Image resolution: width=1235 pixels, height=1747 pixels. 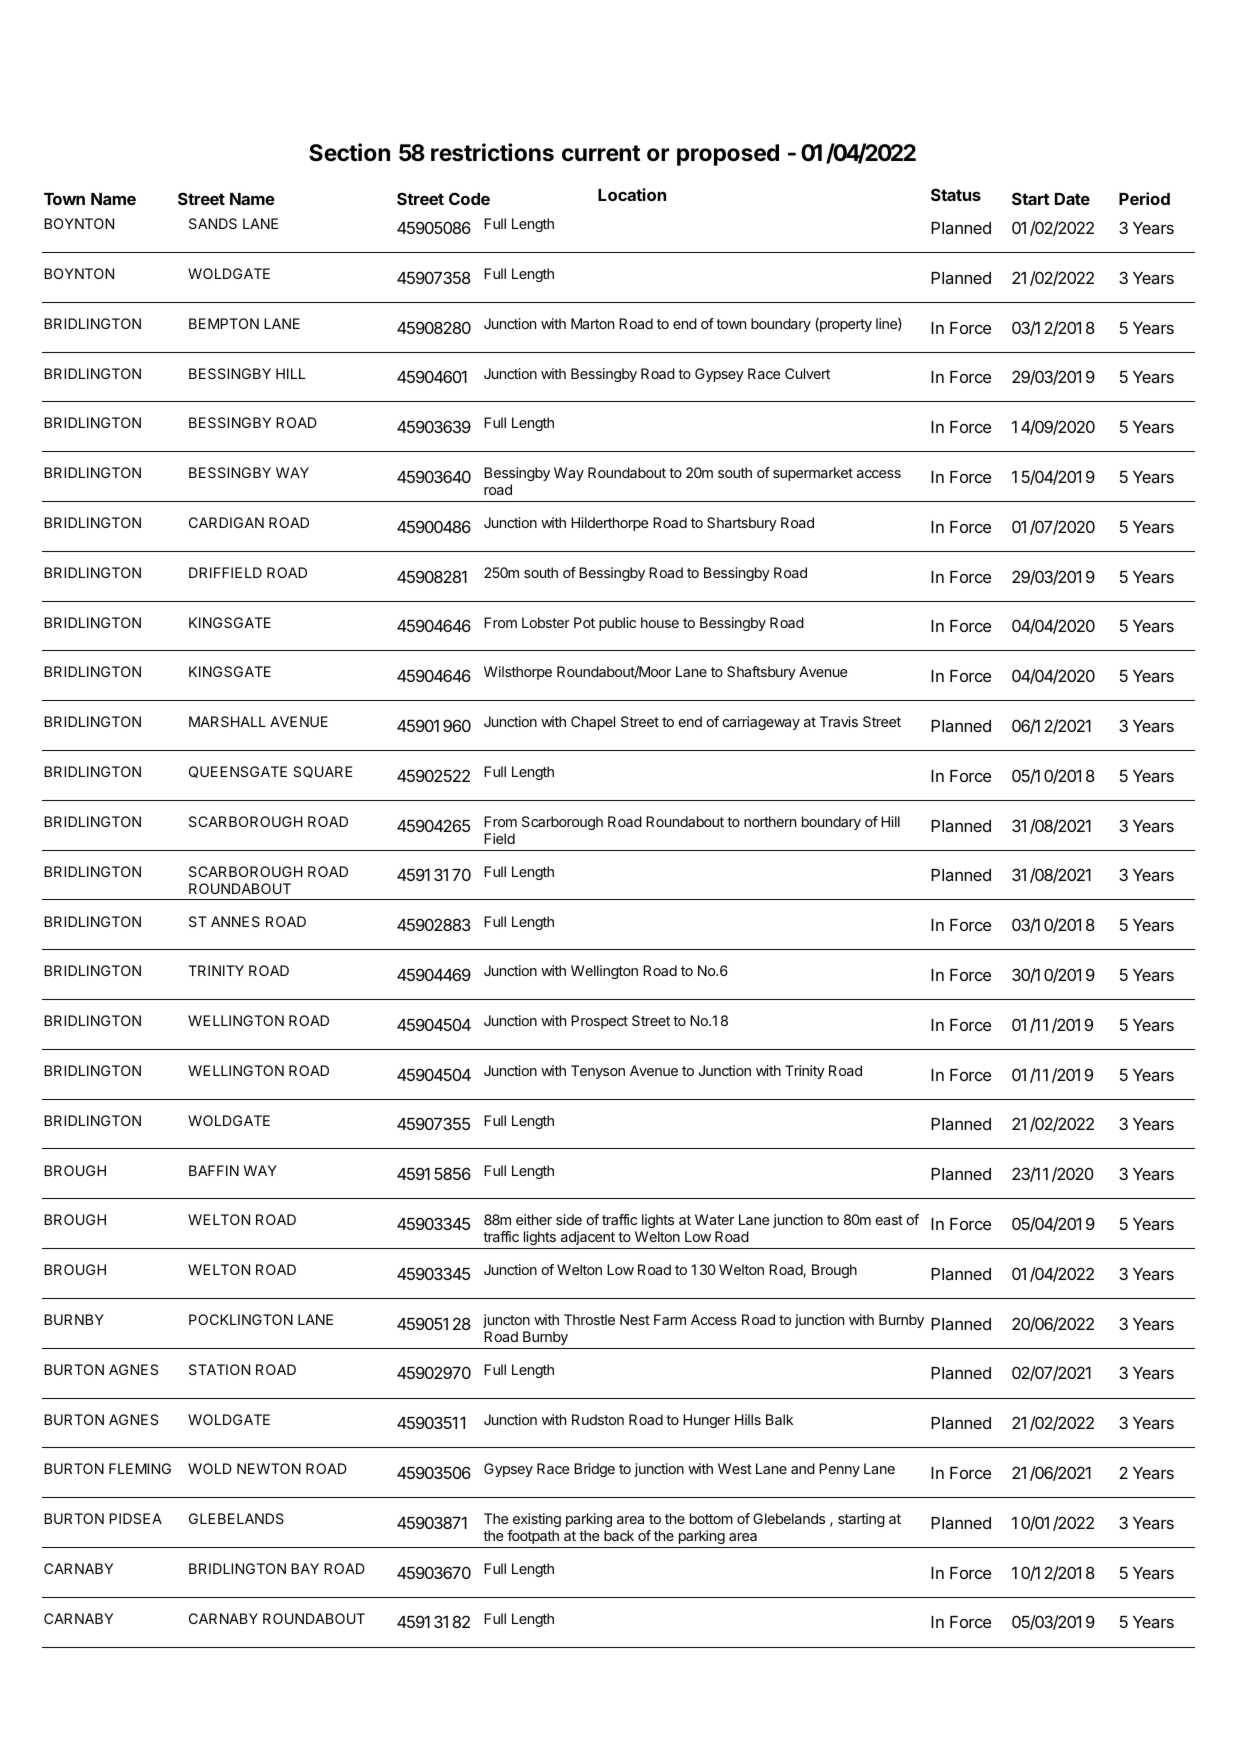 I want to click on SANDS, so click(x=213, y=223).
